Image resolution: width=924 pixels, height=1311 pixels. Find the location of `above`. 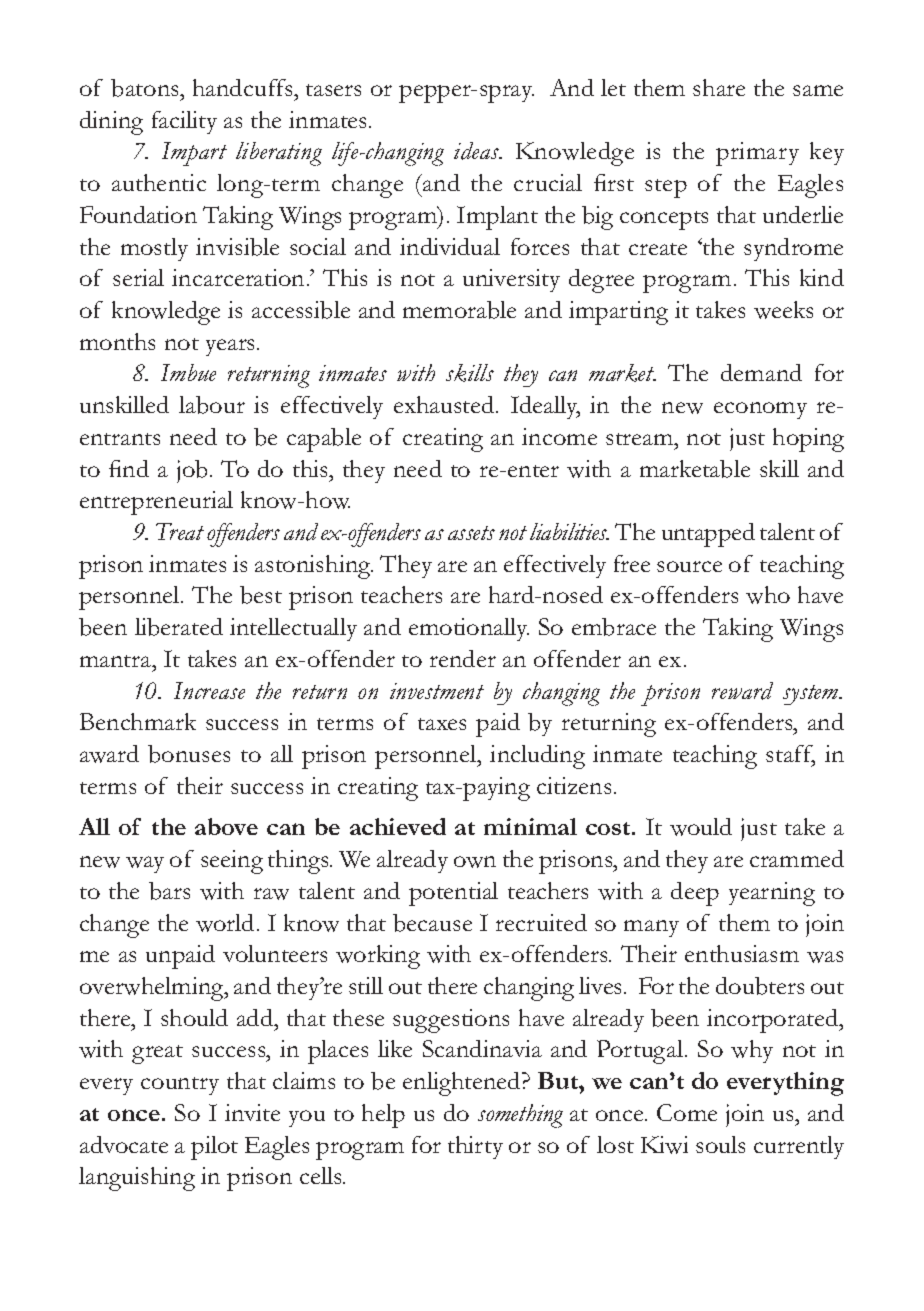

above is located at coordinates (226, 826).
